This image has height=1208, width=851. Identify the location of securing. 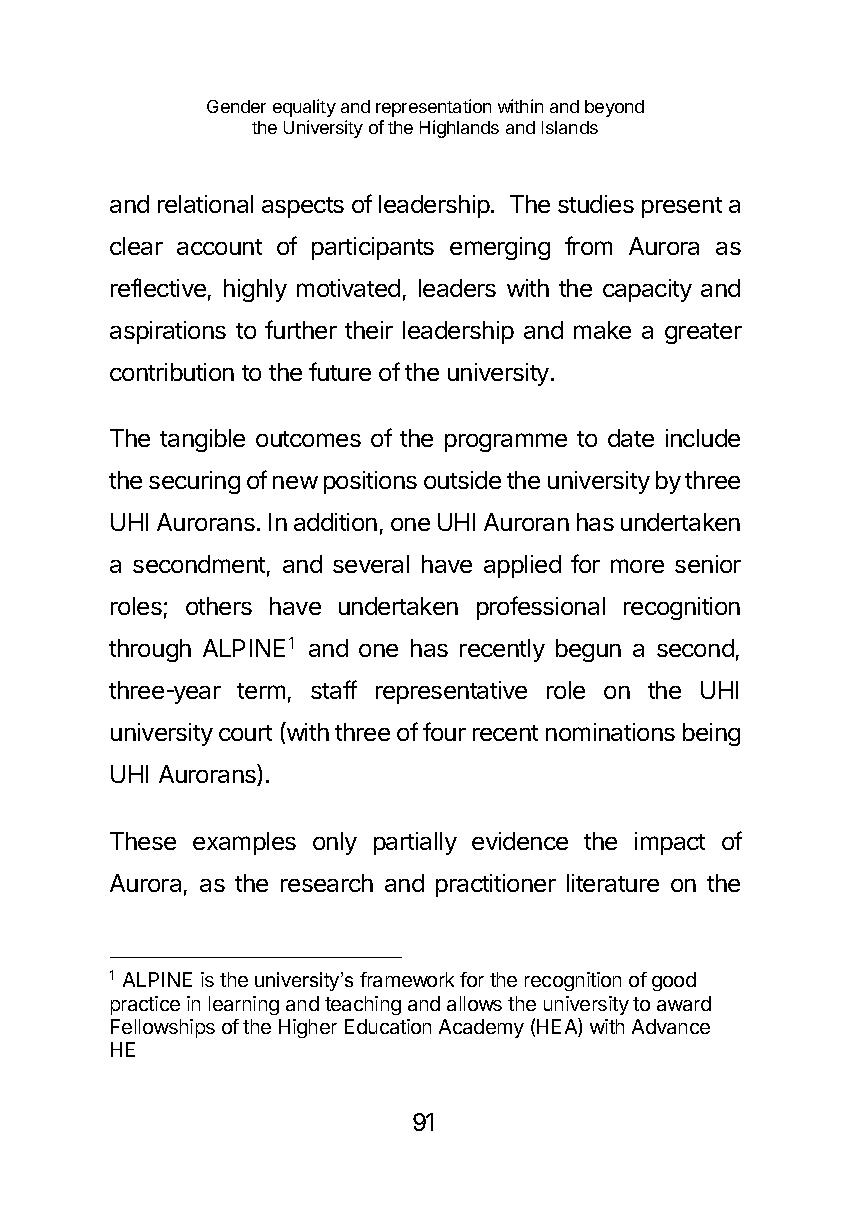
(194, 482).
